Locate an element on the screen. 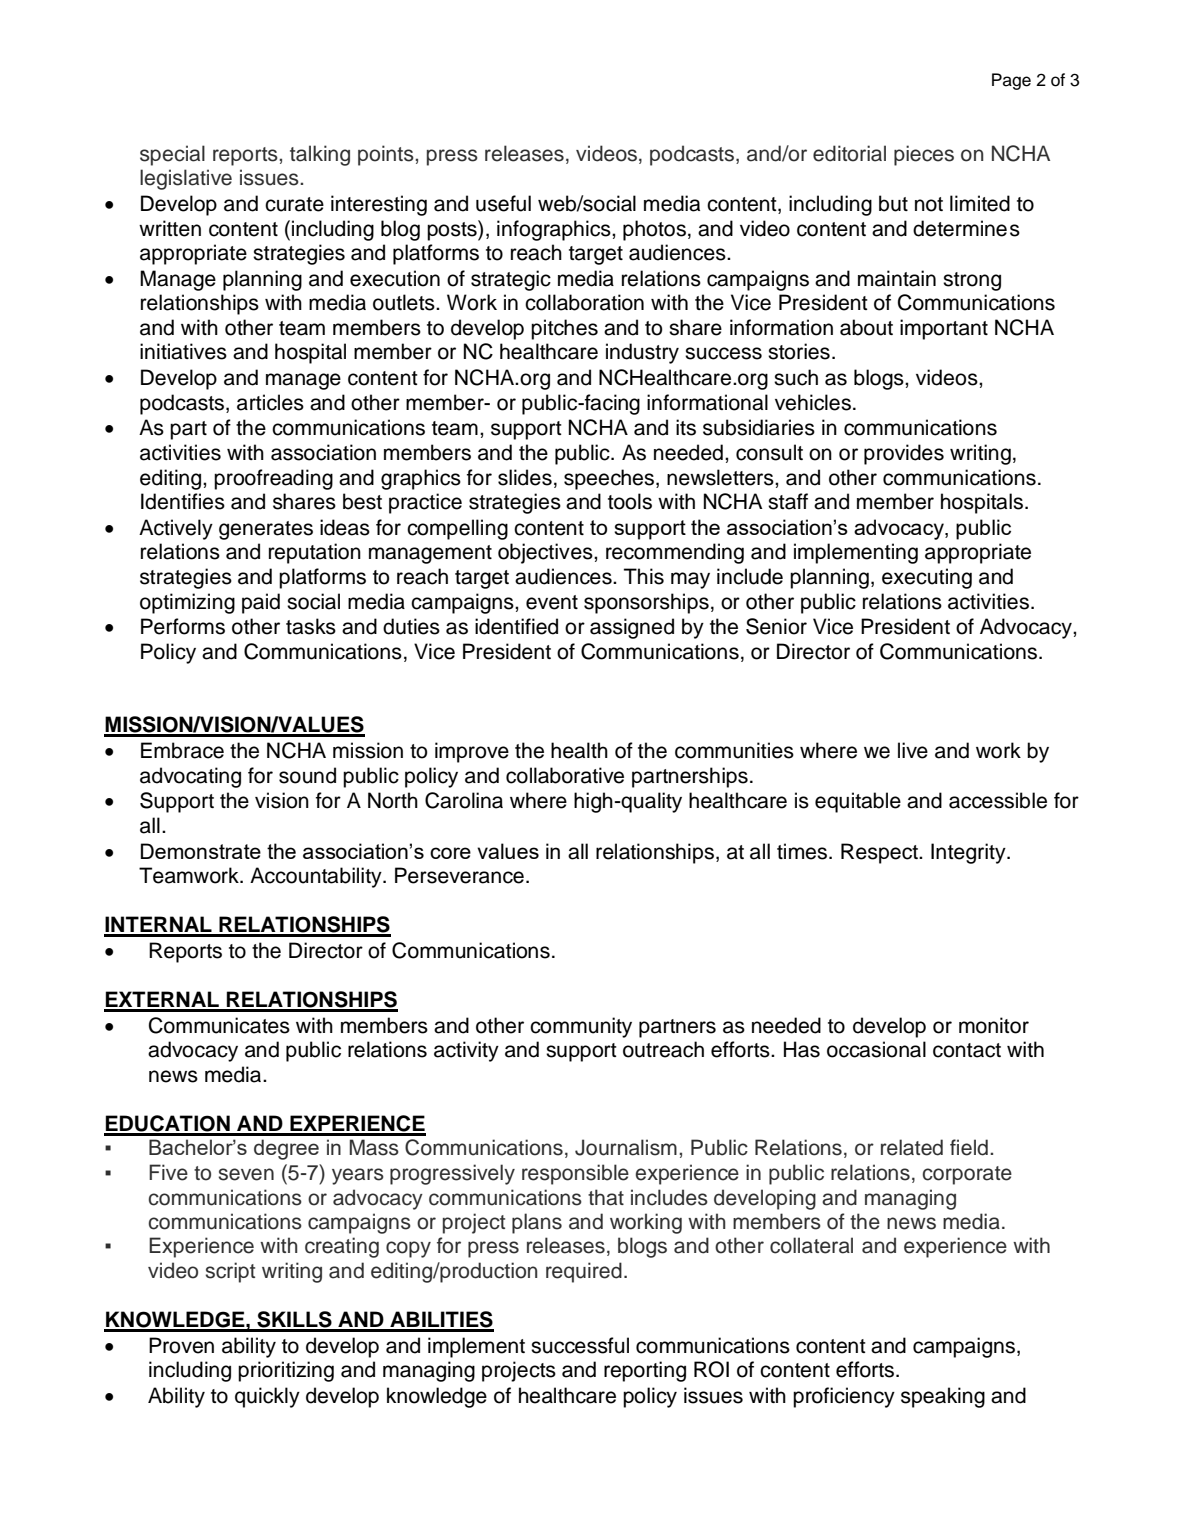 The width and height of the screenshot is (1184, 1532). Communicates is located at coordinates (219, 1025).
